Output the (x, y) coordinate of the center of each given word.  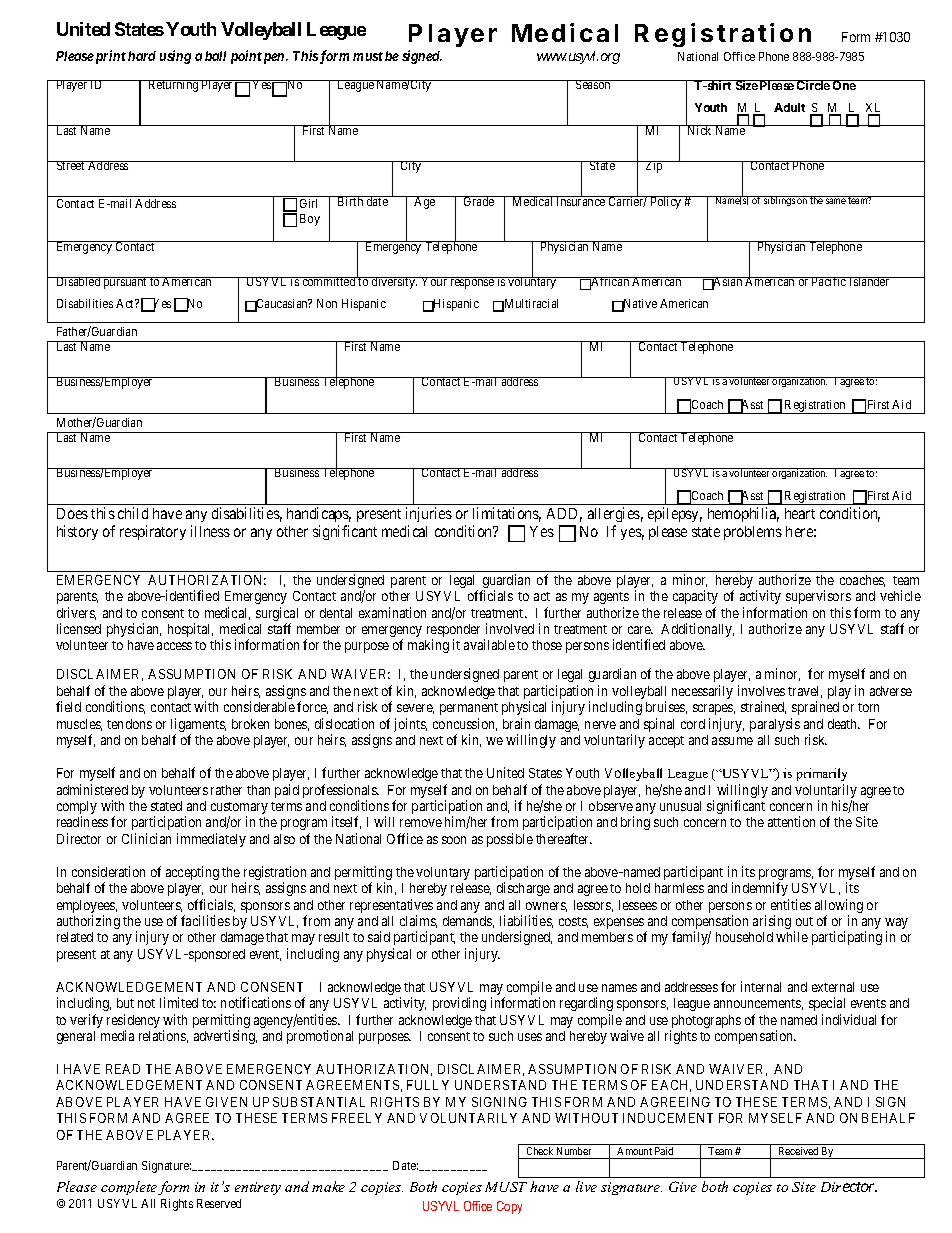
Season (593, 84)
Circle (813, 85)
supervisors (818, 597)
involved (510, 628)
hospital (190, 630)
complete (129, 1188)
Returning (173, 86)
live (586, 1186)
